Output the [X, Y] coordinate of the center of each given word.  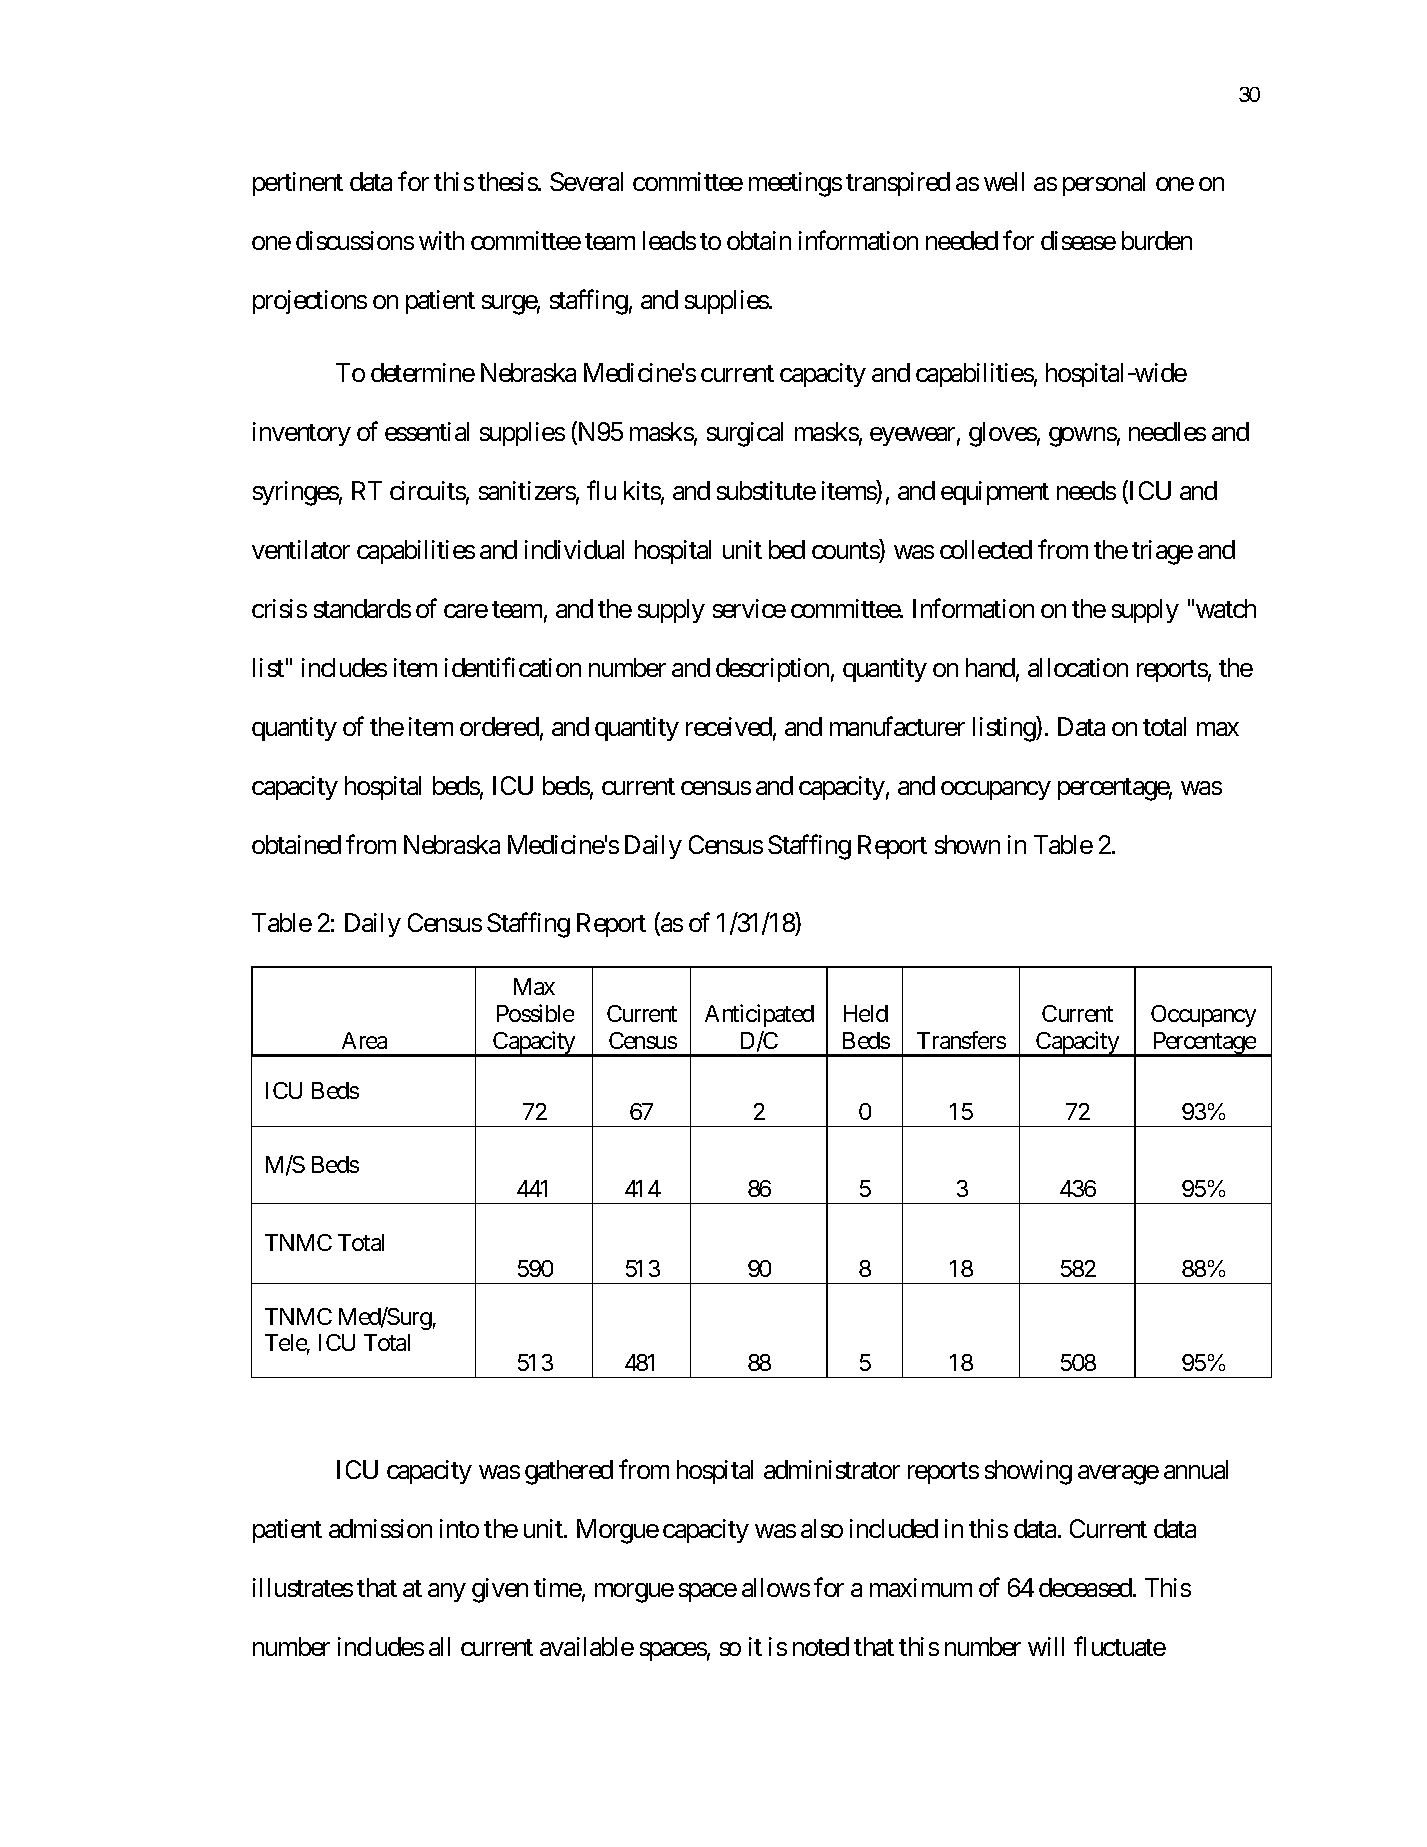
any [447, 1592]
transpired [898, 184]
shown [967, 844]
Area [364, 1040]
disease [1078, 240]
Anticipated [759, 1015]
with [441, 240]
